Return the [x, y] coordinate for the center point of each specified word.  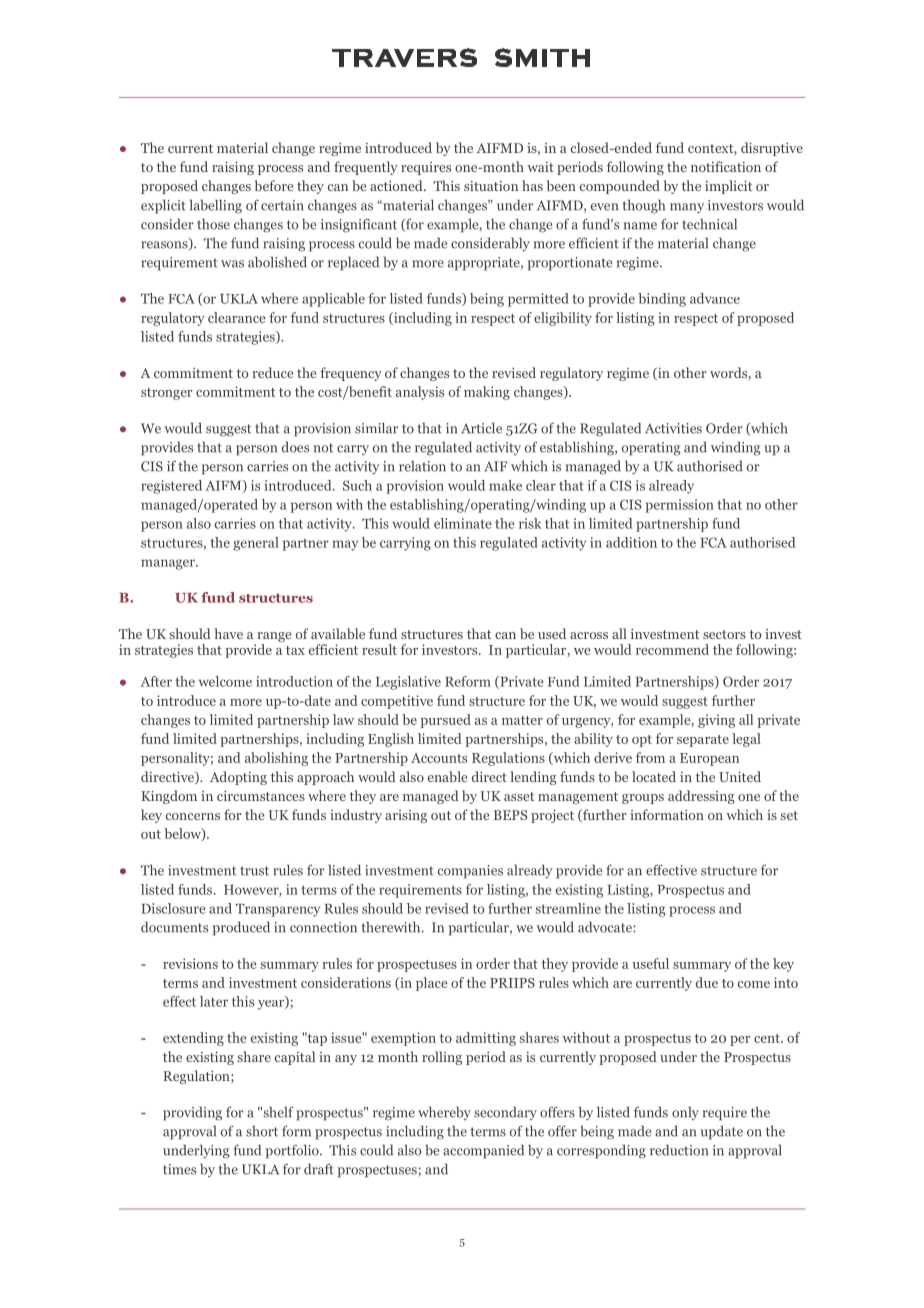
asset [519, 796]
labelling [216, 206]
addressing [701, 797]
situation [491, 186]
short [262, 1131]
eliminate [463, 523]
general [256, 544]
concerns [193, 816]
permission [680, 506]
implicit [728, 187]
